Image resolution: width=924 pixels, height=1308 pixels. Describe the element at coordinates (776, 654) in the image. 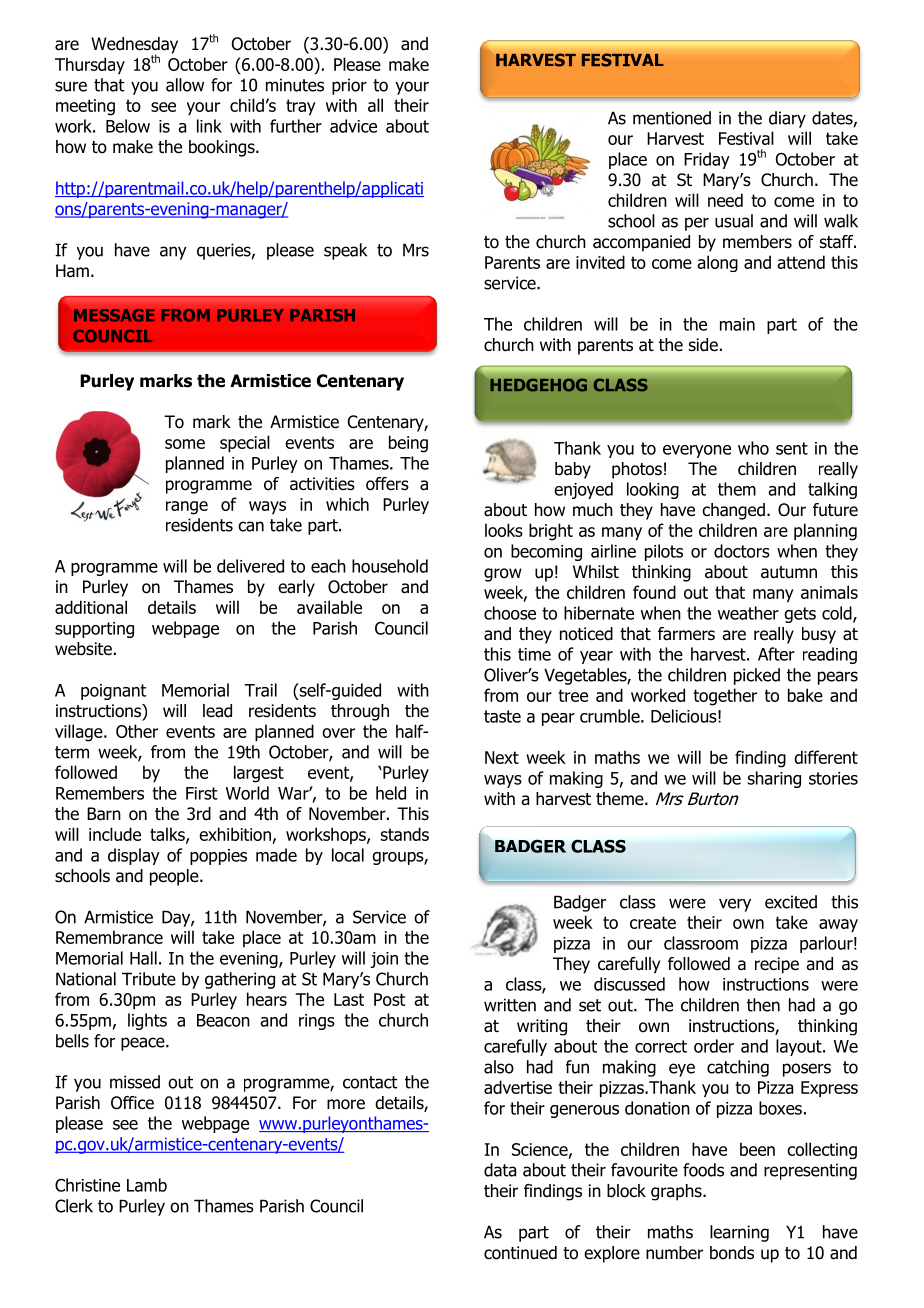

I see `After` at that location.
